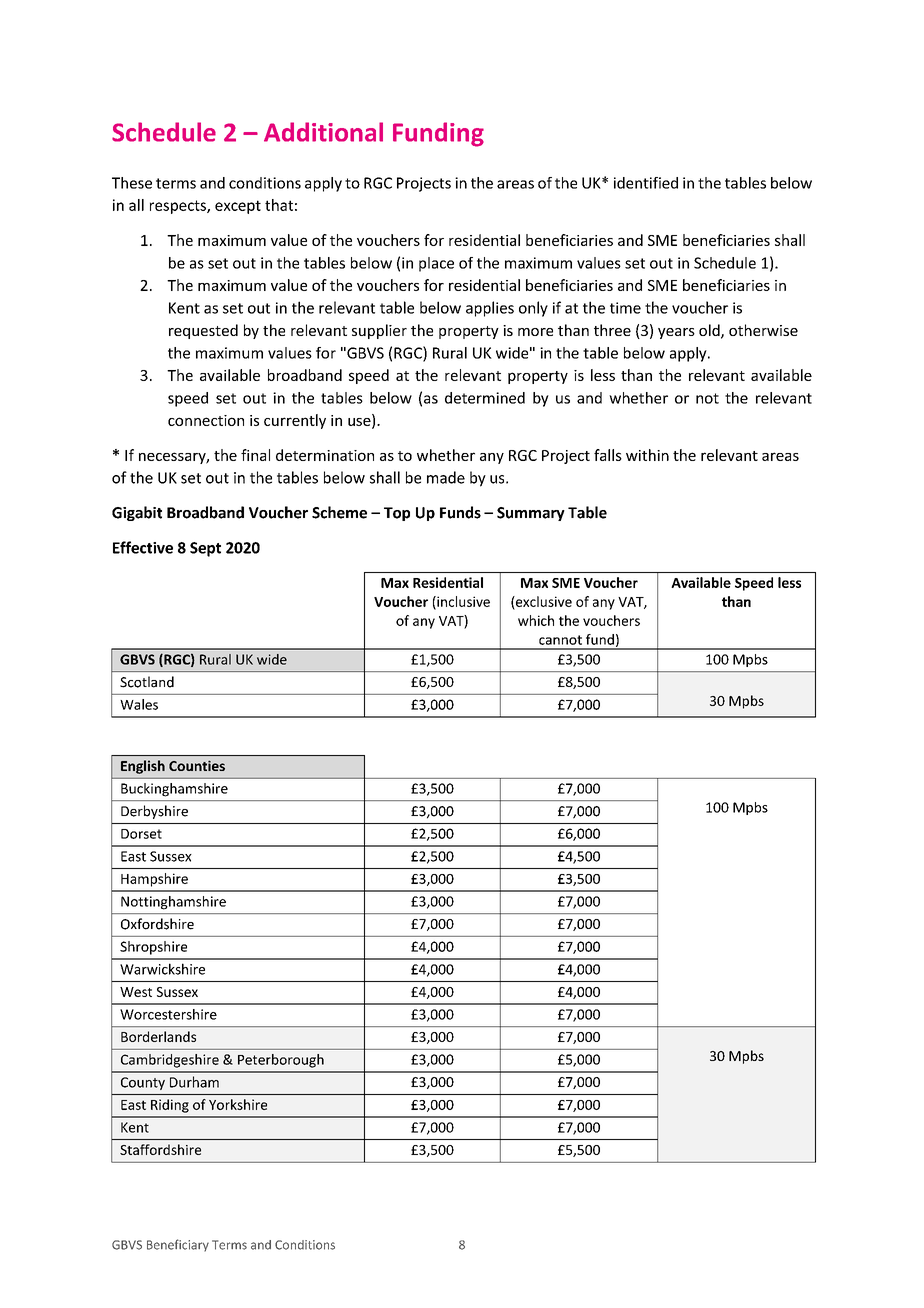  Describe the element at coordinates (646, 183) in the image. I see `identified` at that location.
